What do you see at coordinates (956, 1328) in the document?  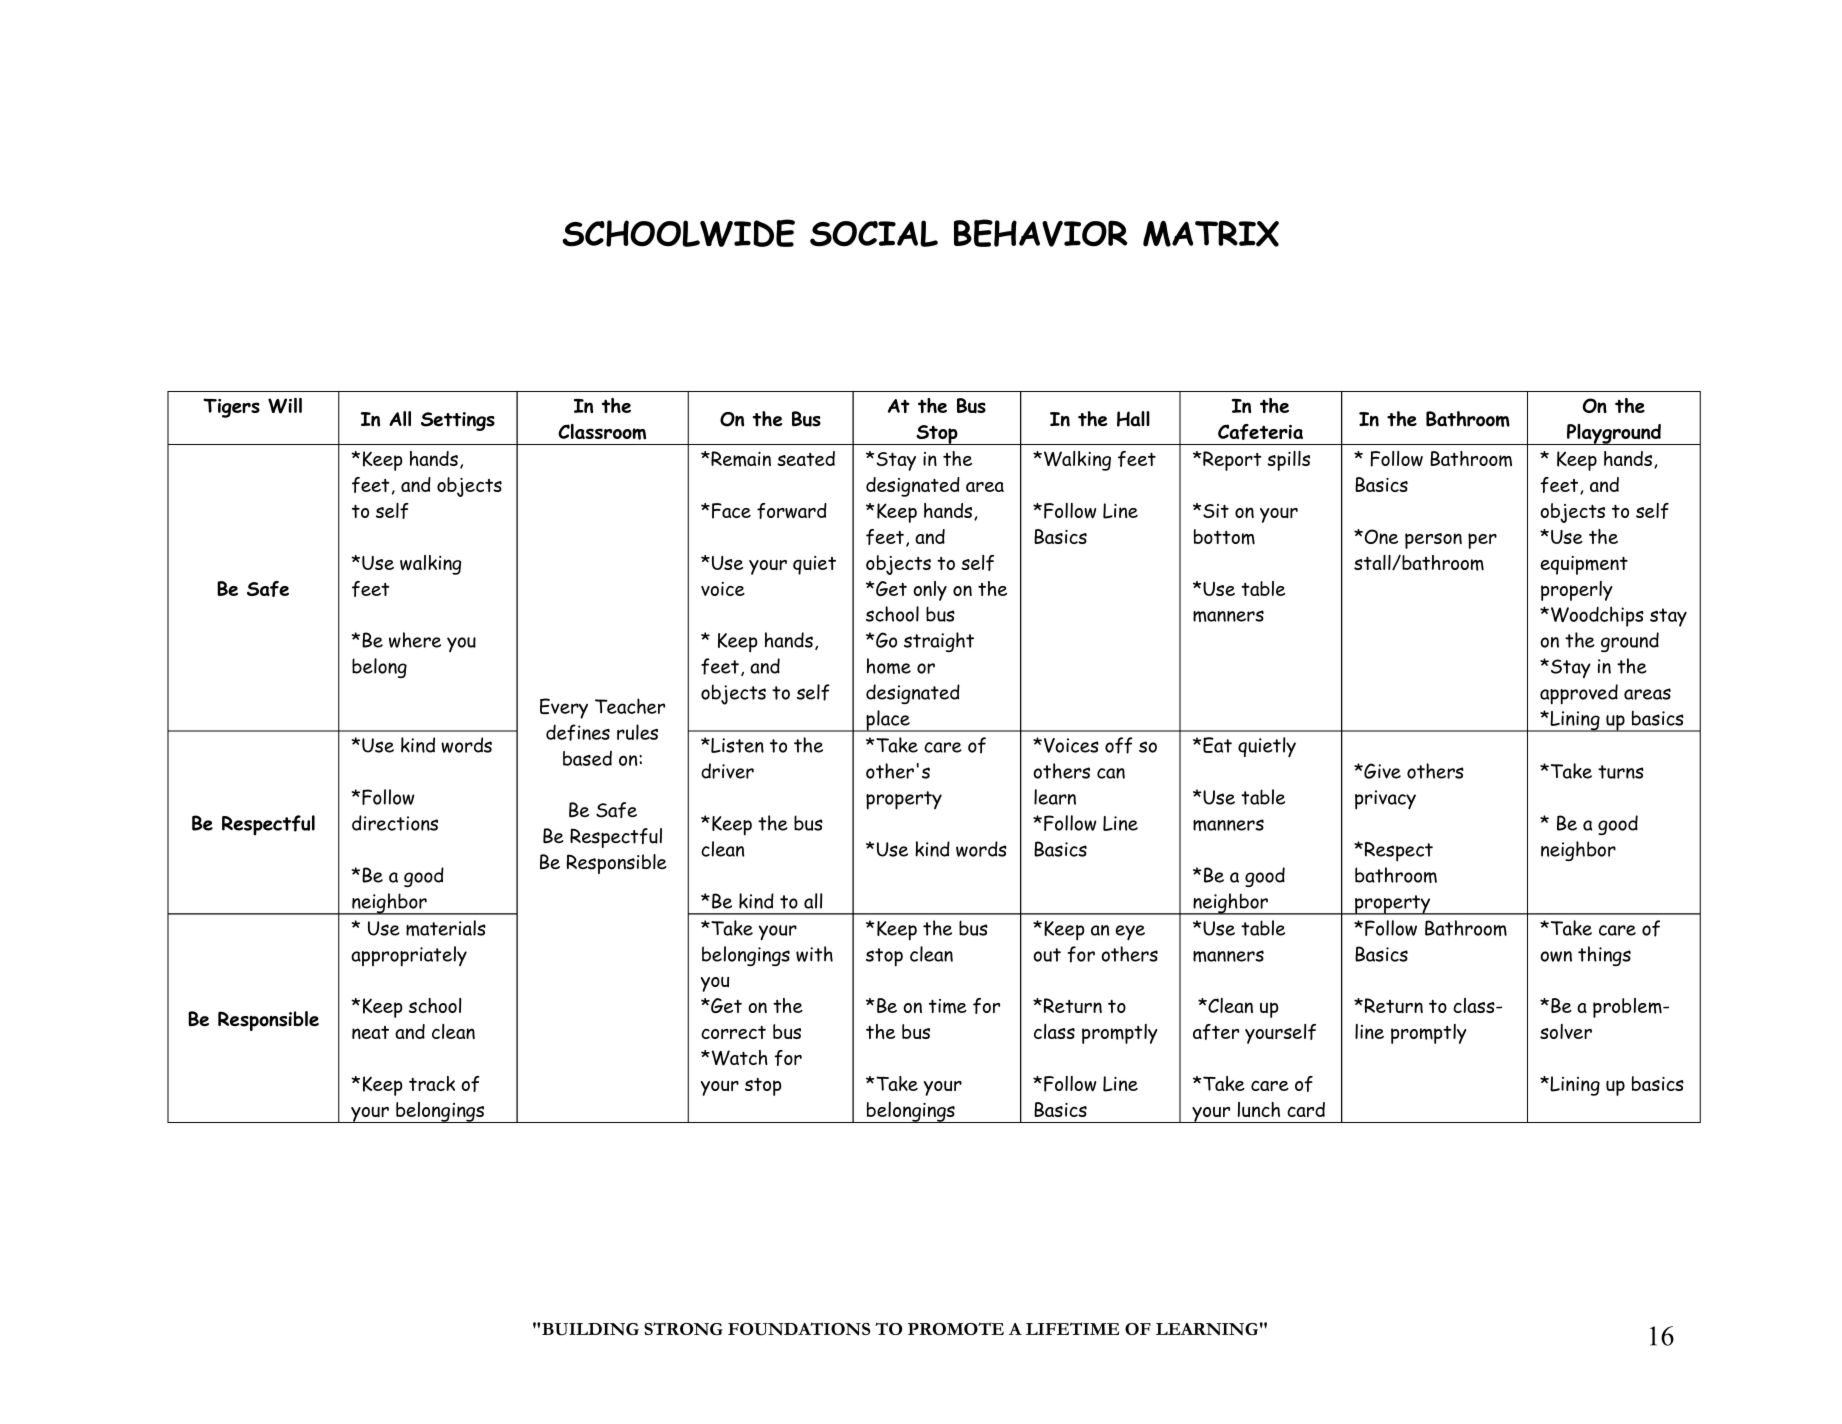 I see `PROMOTE` at bounding box center [956, 1328].
